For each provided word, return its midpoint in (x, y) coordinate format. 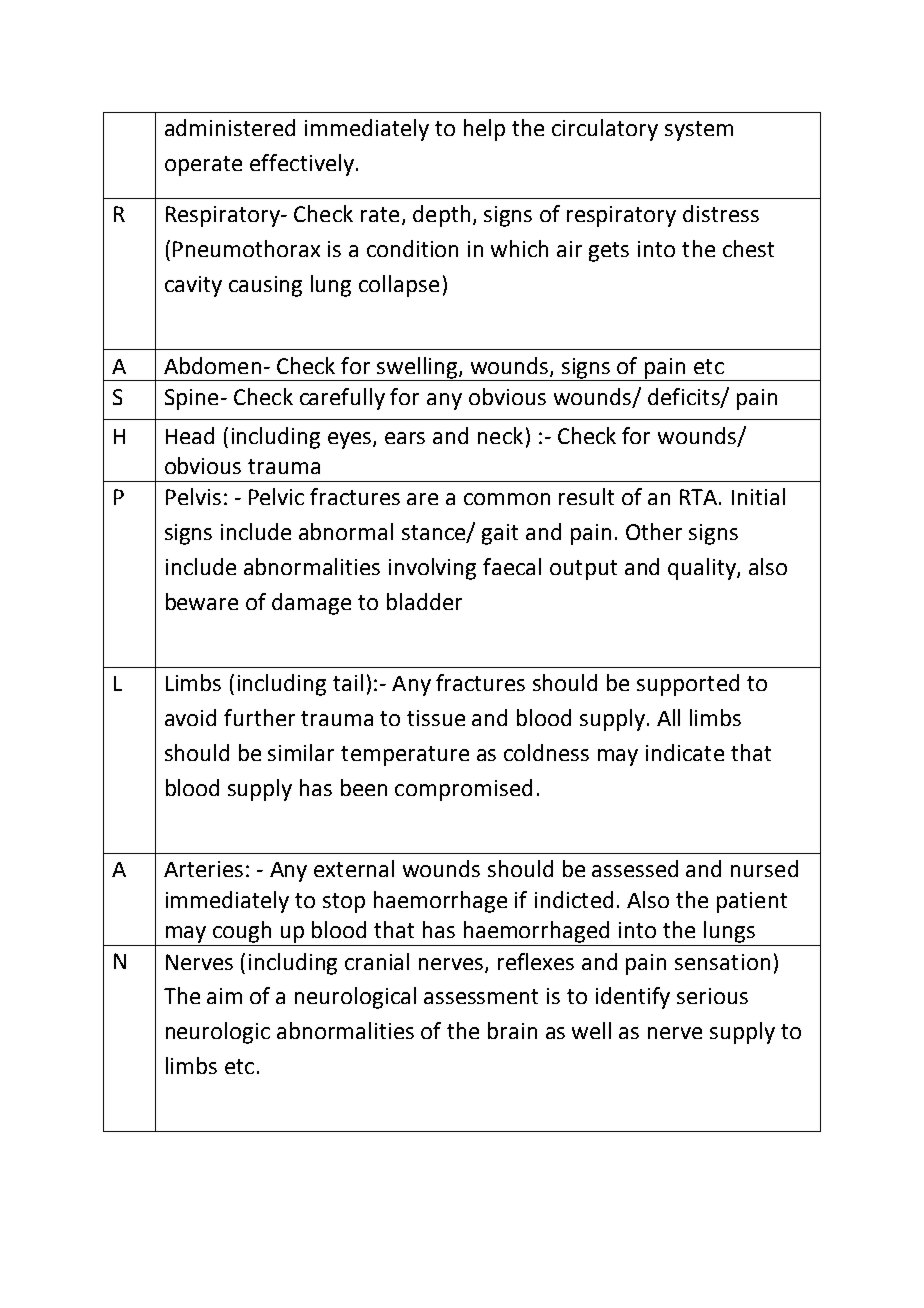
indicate (685, 752)
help (484, 130)
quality (703, 569)
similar (301, 752)
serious (712, 996)
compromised (463, 790)
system (699, 131)
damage (311, 604)
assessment (481, 996)
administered (230, 127)
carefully (342, 399)
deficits (685, 397)
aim (224, 996)
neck (500, 435)
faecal (512, 566)
